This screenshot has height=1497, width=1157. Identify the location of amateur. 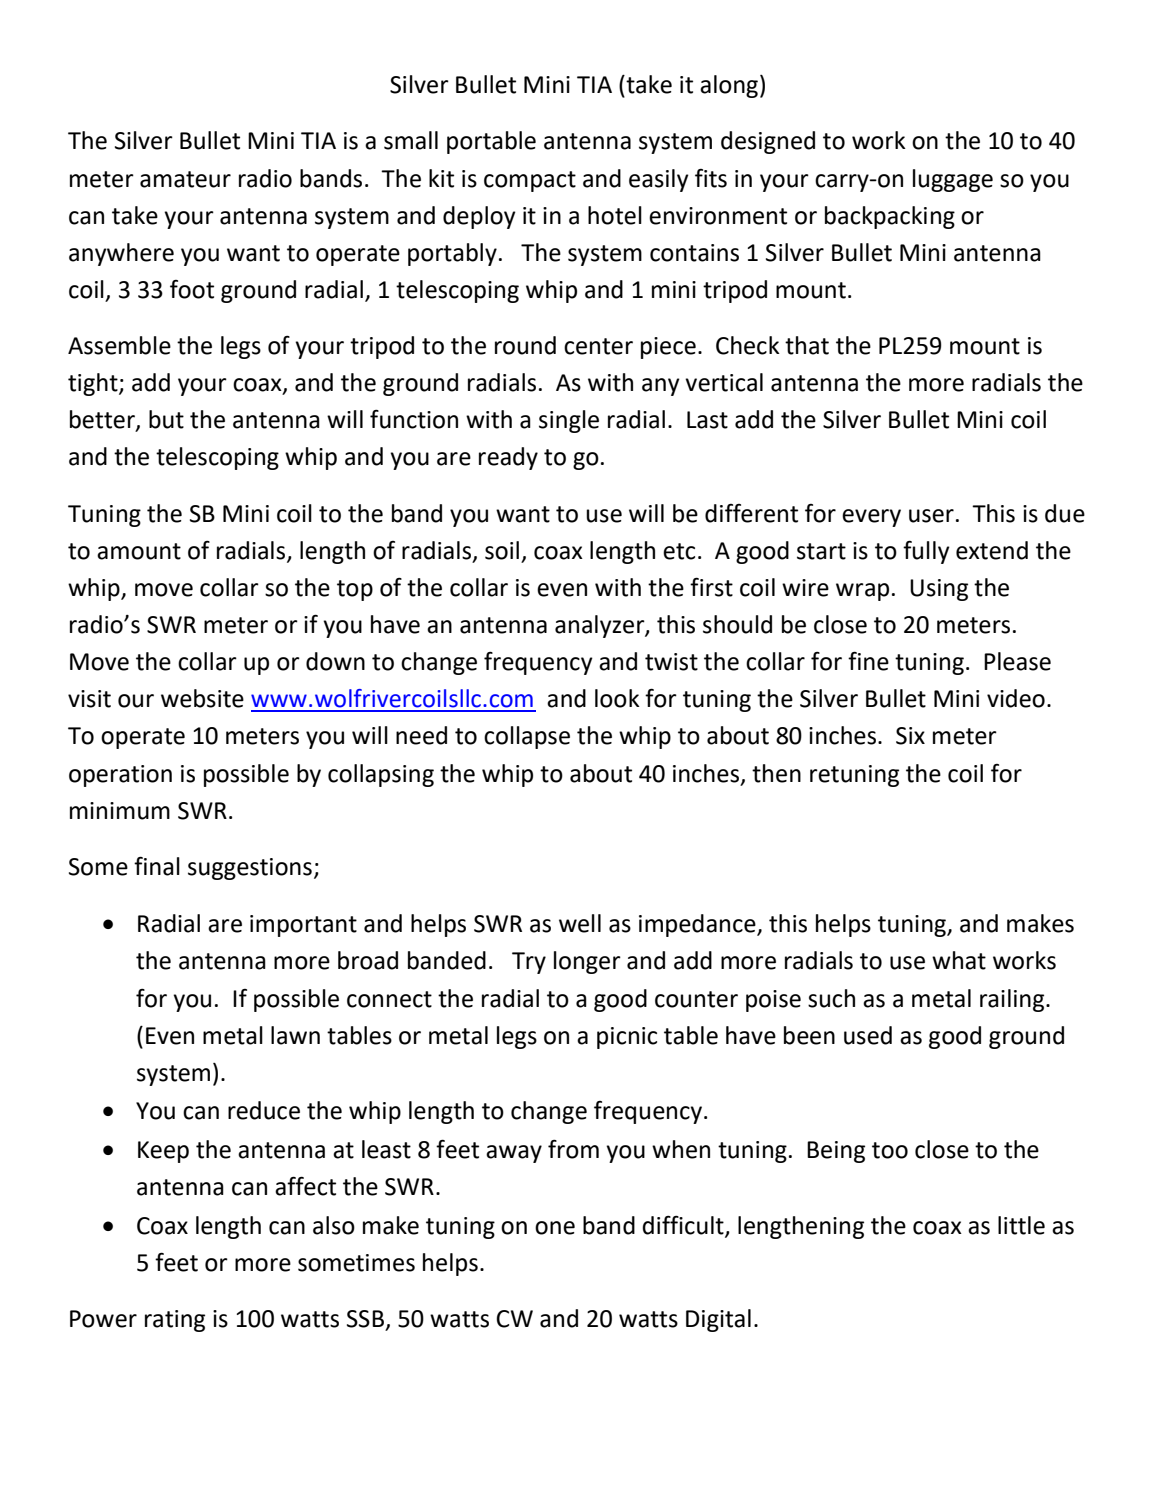
(185, 179).
